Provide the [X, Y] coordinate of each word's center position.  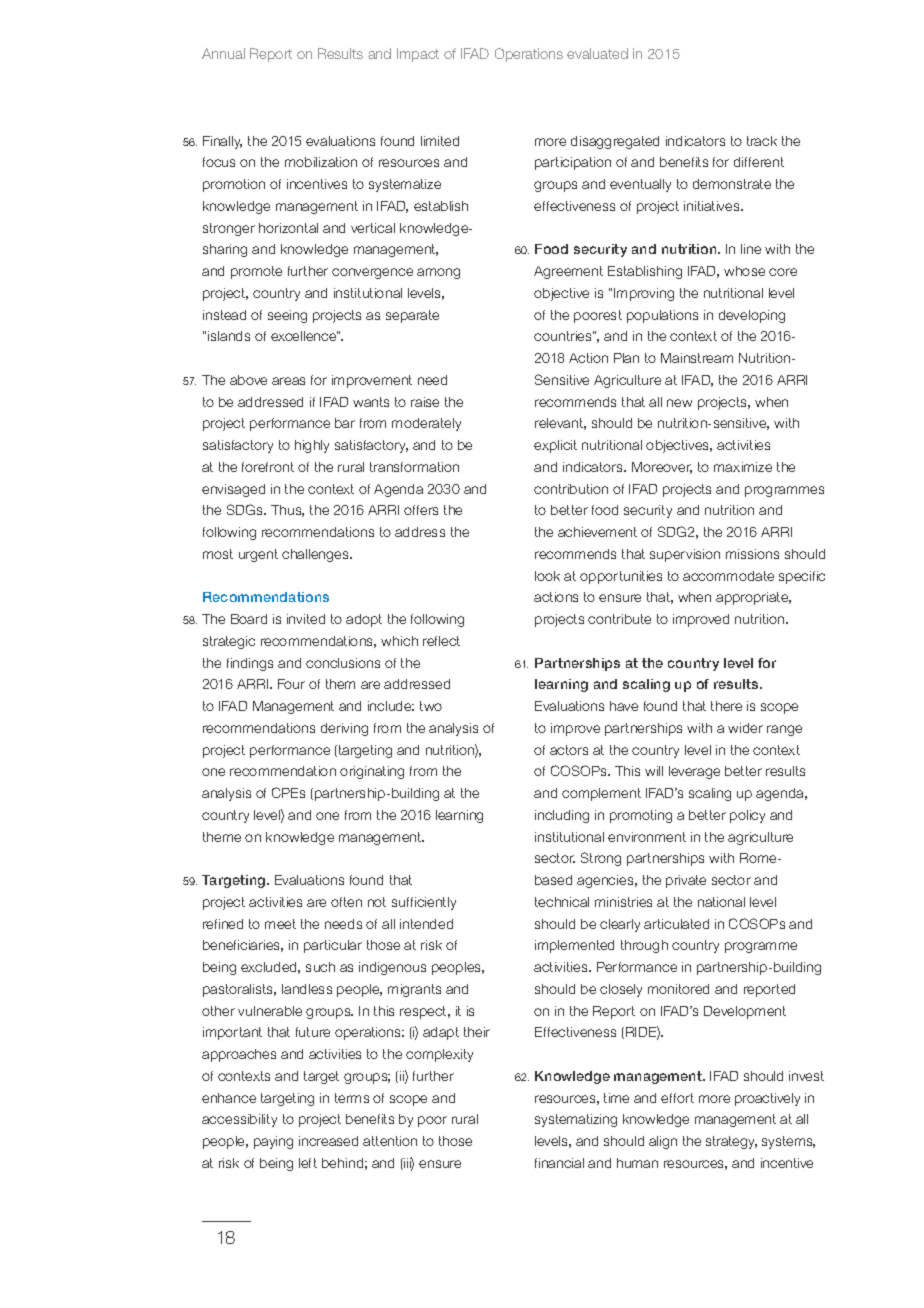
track [762, 141]
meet [280, 924]
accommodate [728, 576]
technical [562, 902]
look [547, 576]
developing [752, 316]
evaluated [597, 53]
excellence [304, 336]
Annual [223, 53]
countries [564, 336]
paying [273, 1142]
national [721, 902]
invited [306, 619]
